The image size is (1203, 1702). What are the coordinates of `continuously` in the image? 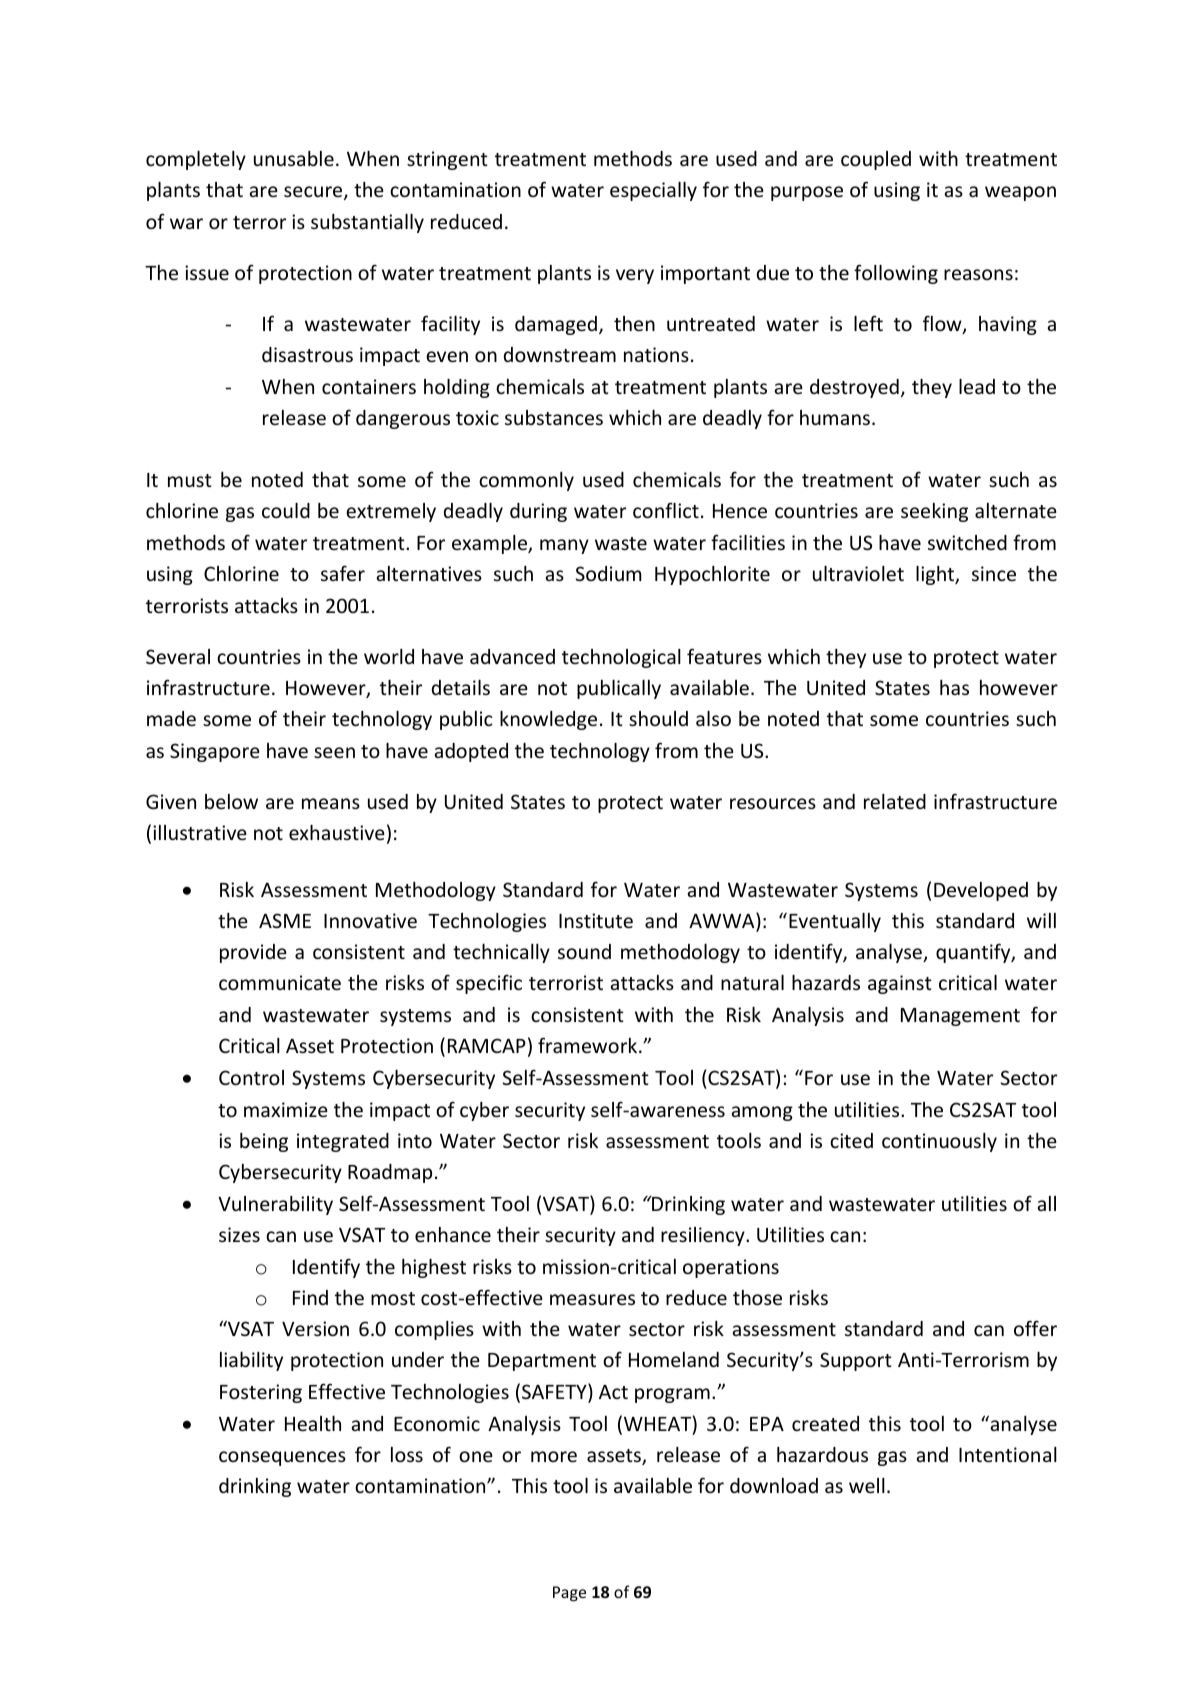 It's located at (939, 1142).
